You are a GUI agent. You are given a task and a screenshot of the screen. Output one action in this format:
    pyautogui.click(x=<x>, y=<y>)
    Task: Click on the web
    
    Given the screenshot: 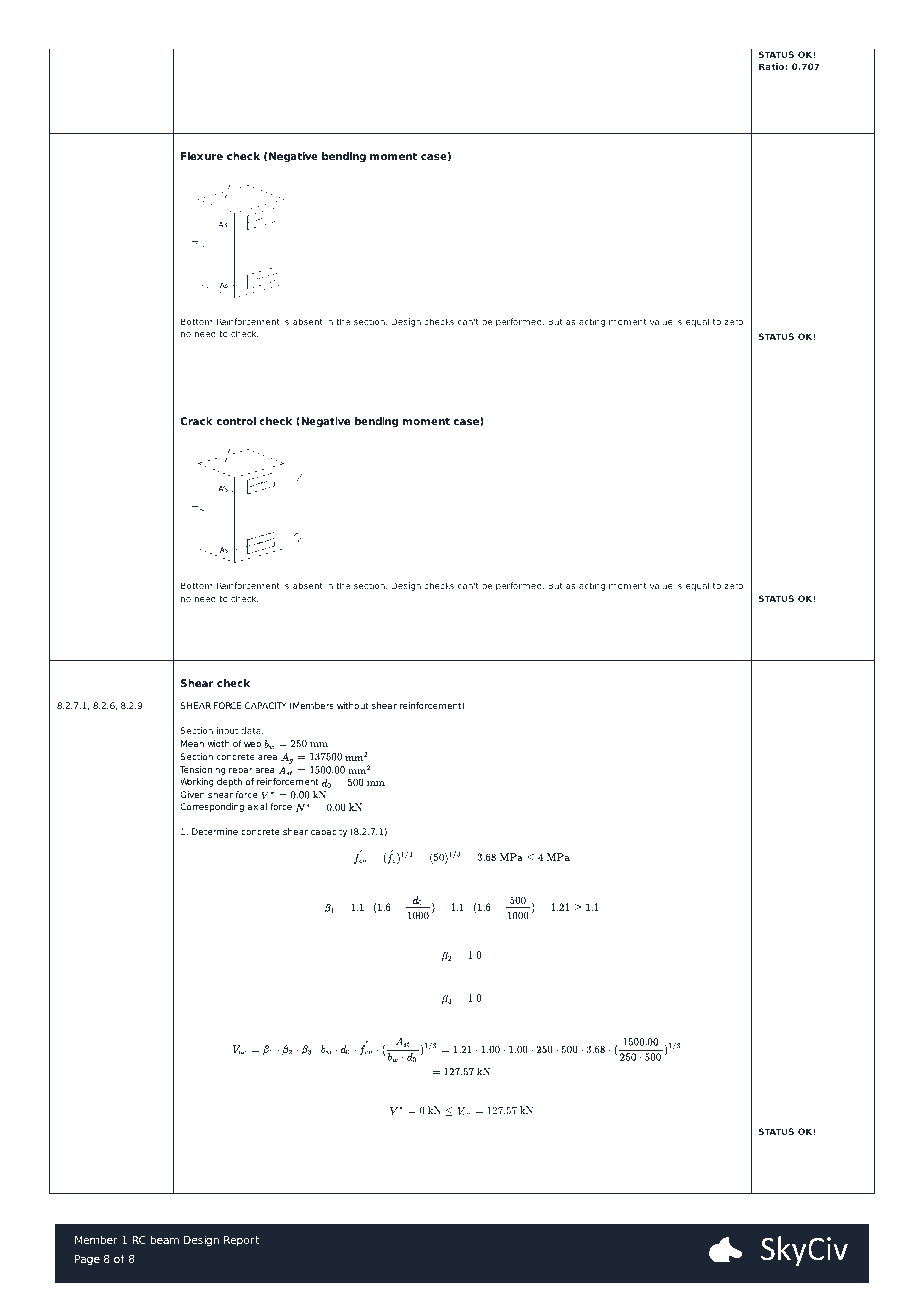 What is the action you would take?
    pyautogui.click(x=252, y=743)
